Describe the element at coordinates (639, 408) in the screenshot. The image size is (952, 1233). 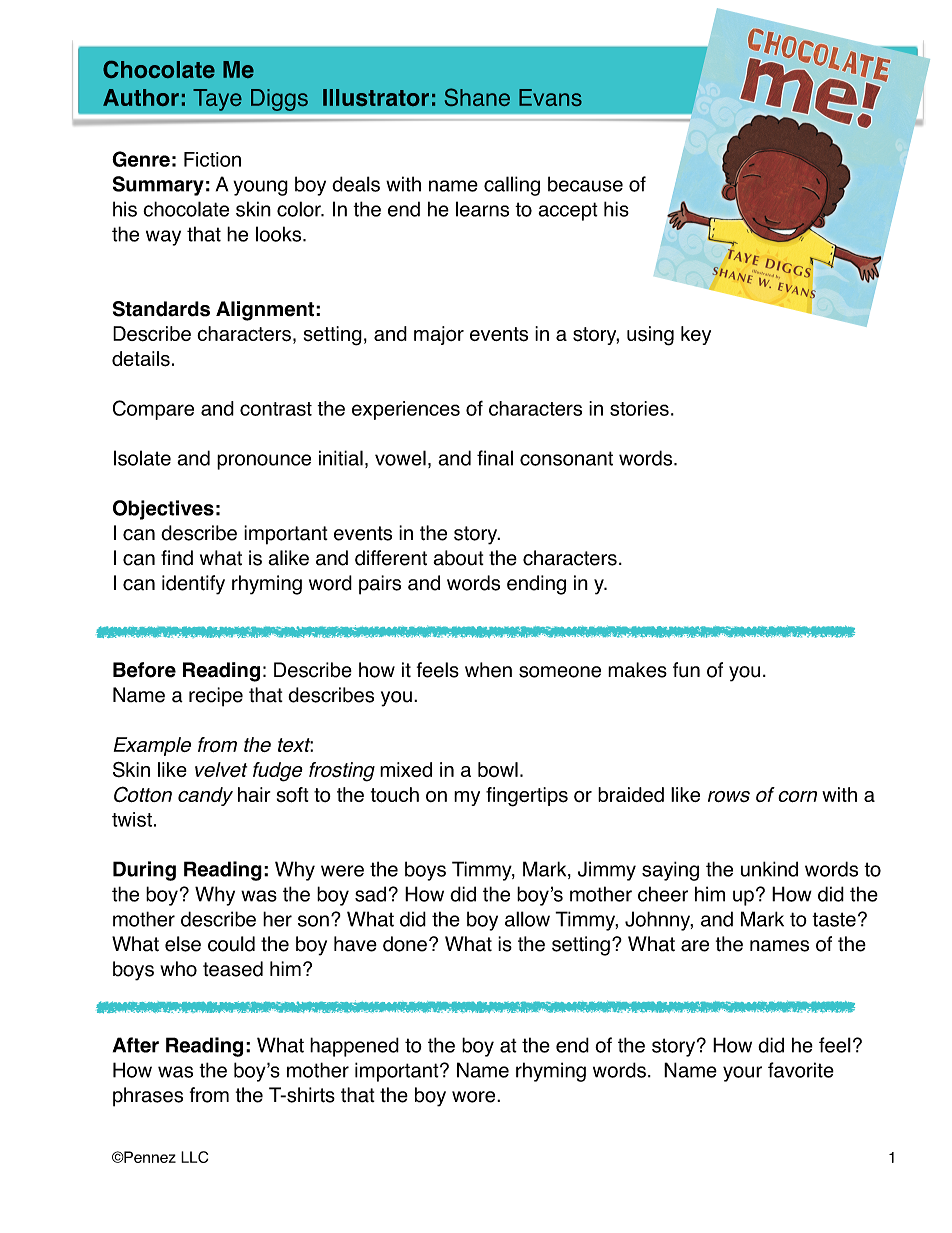
I see `stories` at that location.
